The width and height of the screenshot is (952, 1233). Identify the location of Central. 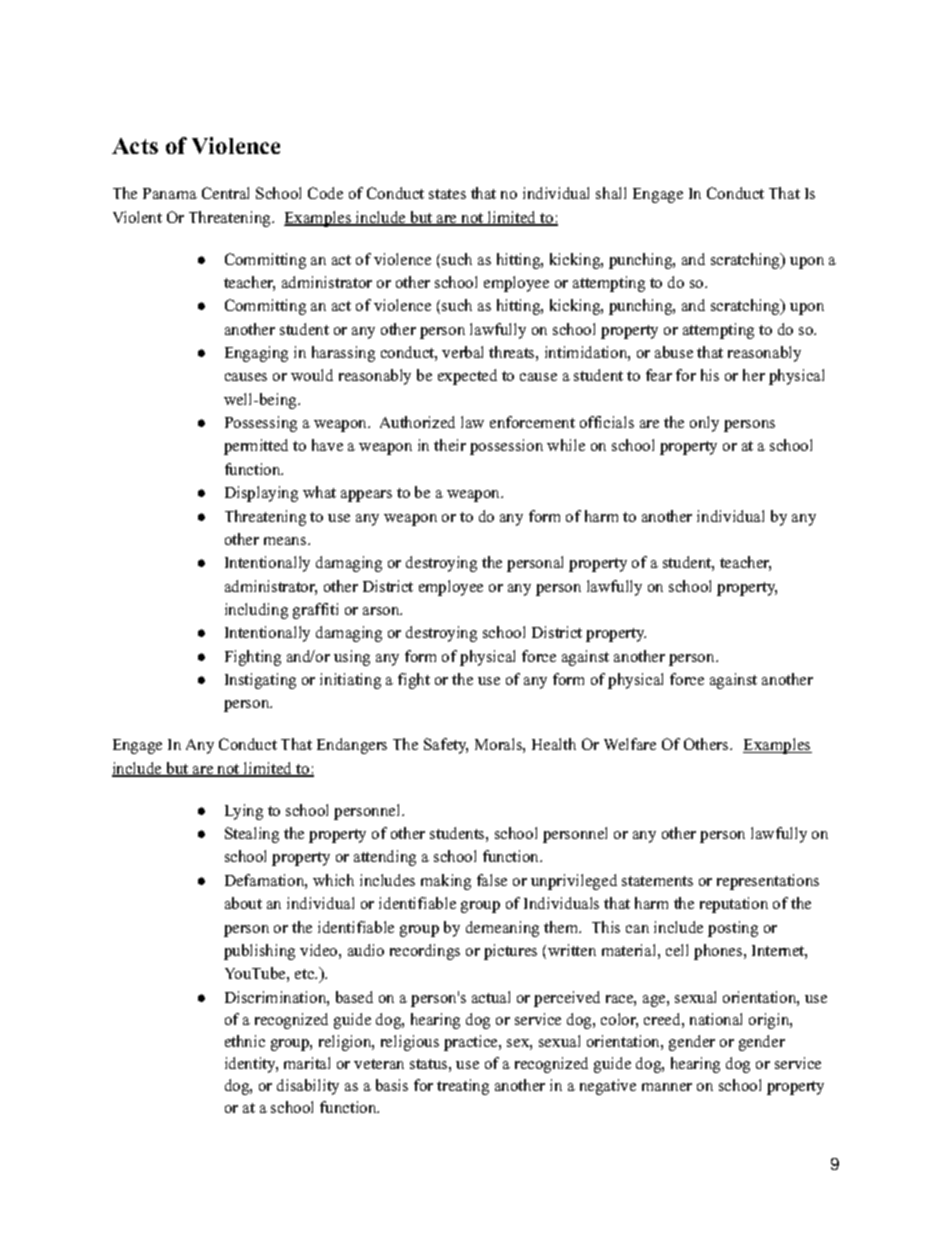
(225, 193).
